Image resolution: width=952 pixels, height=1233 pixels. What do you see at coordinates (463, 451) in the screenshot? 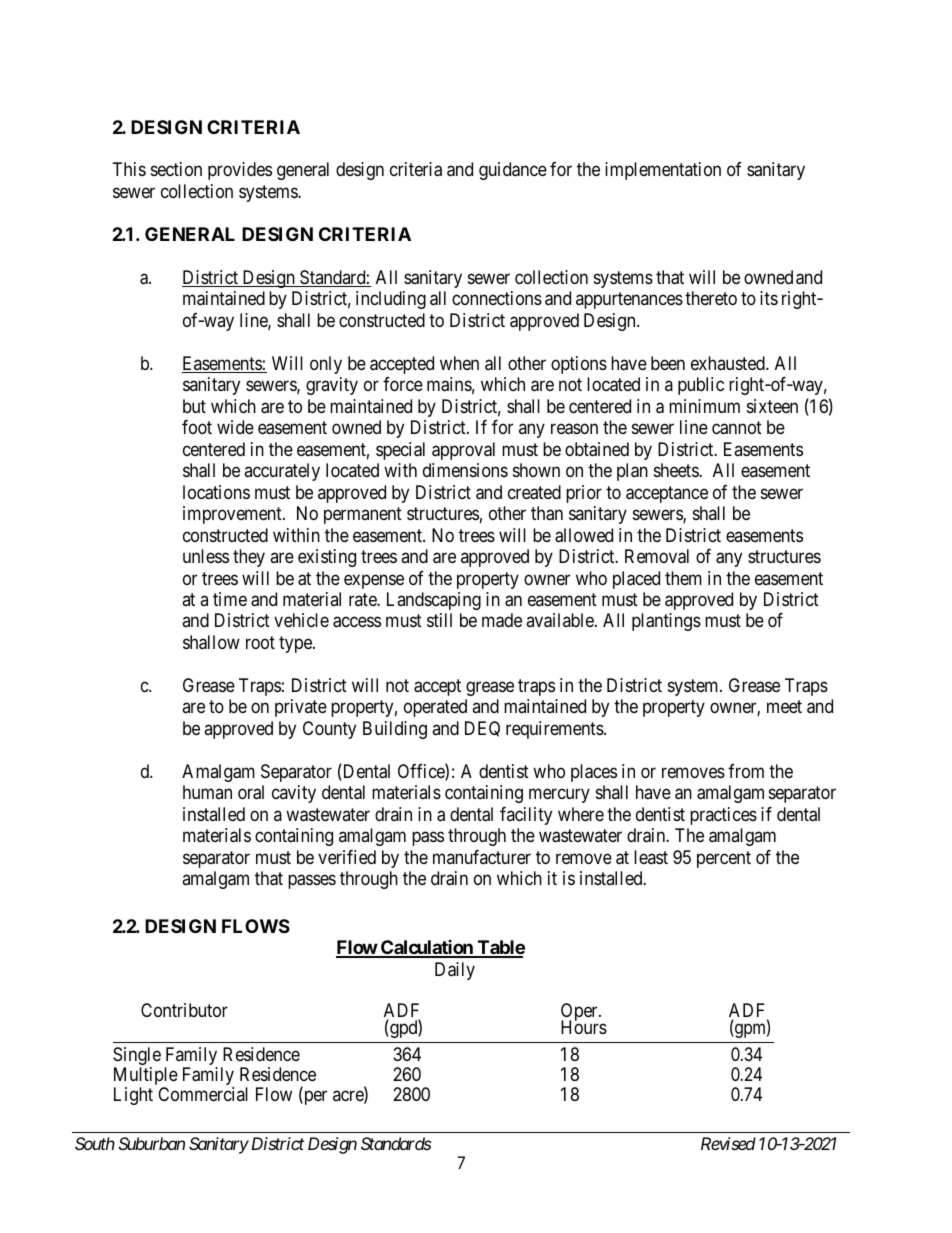
I see `approval` at bounding box center [463, 451].
